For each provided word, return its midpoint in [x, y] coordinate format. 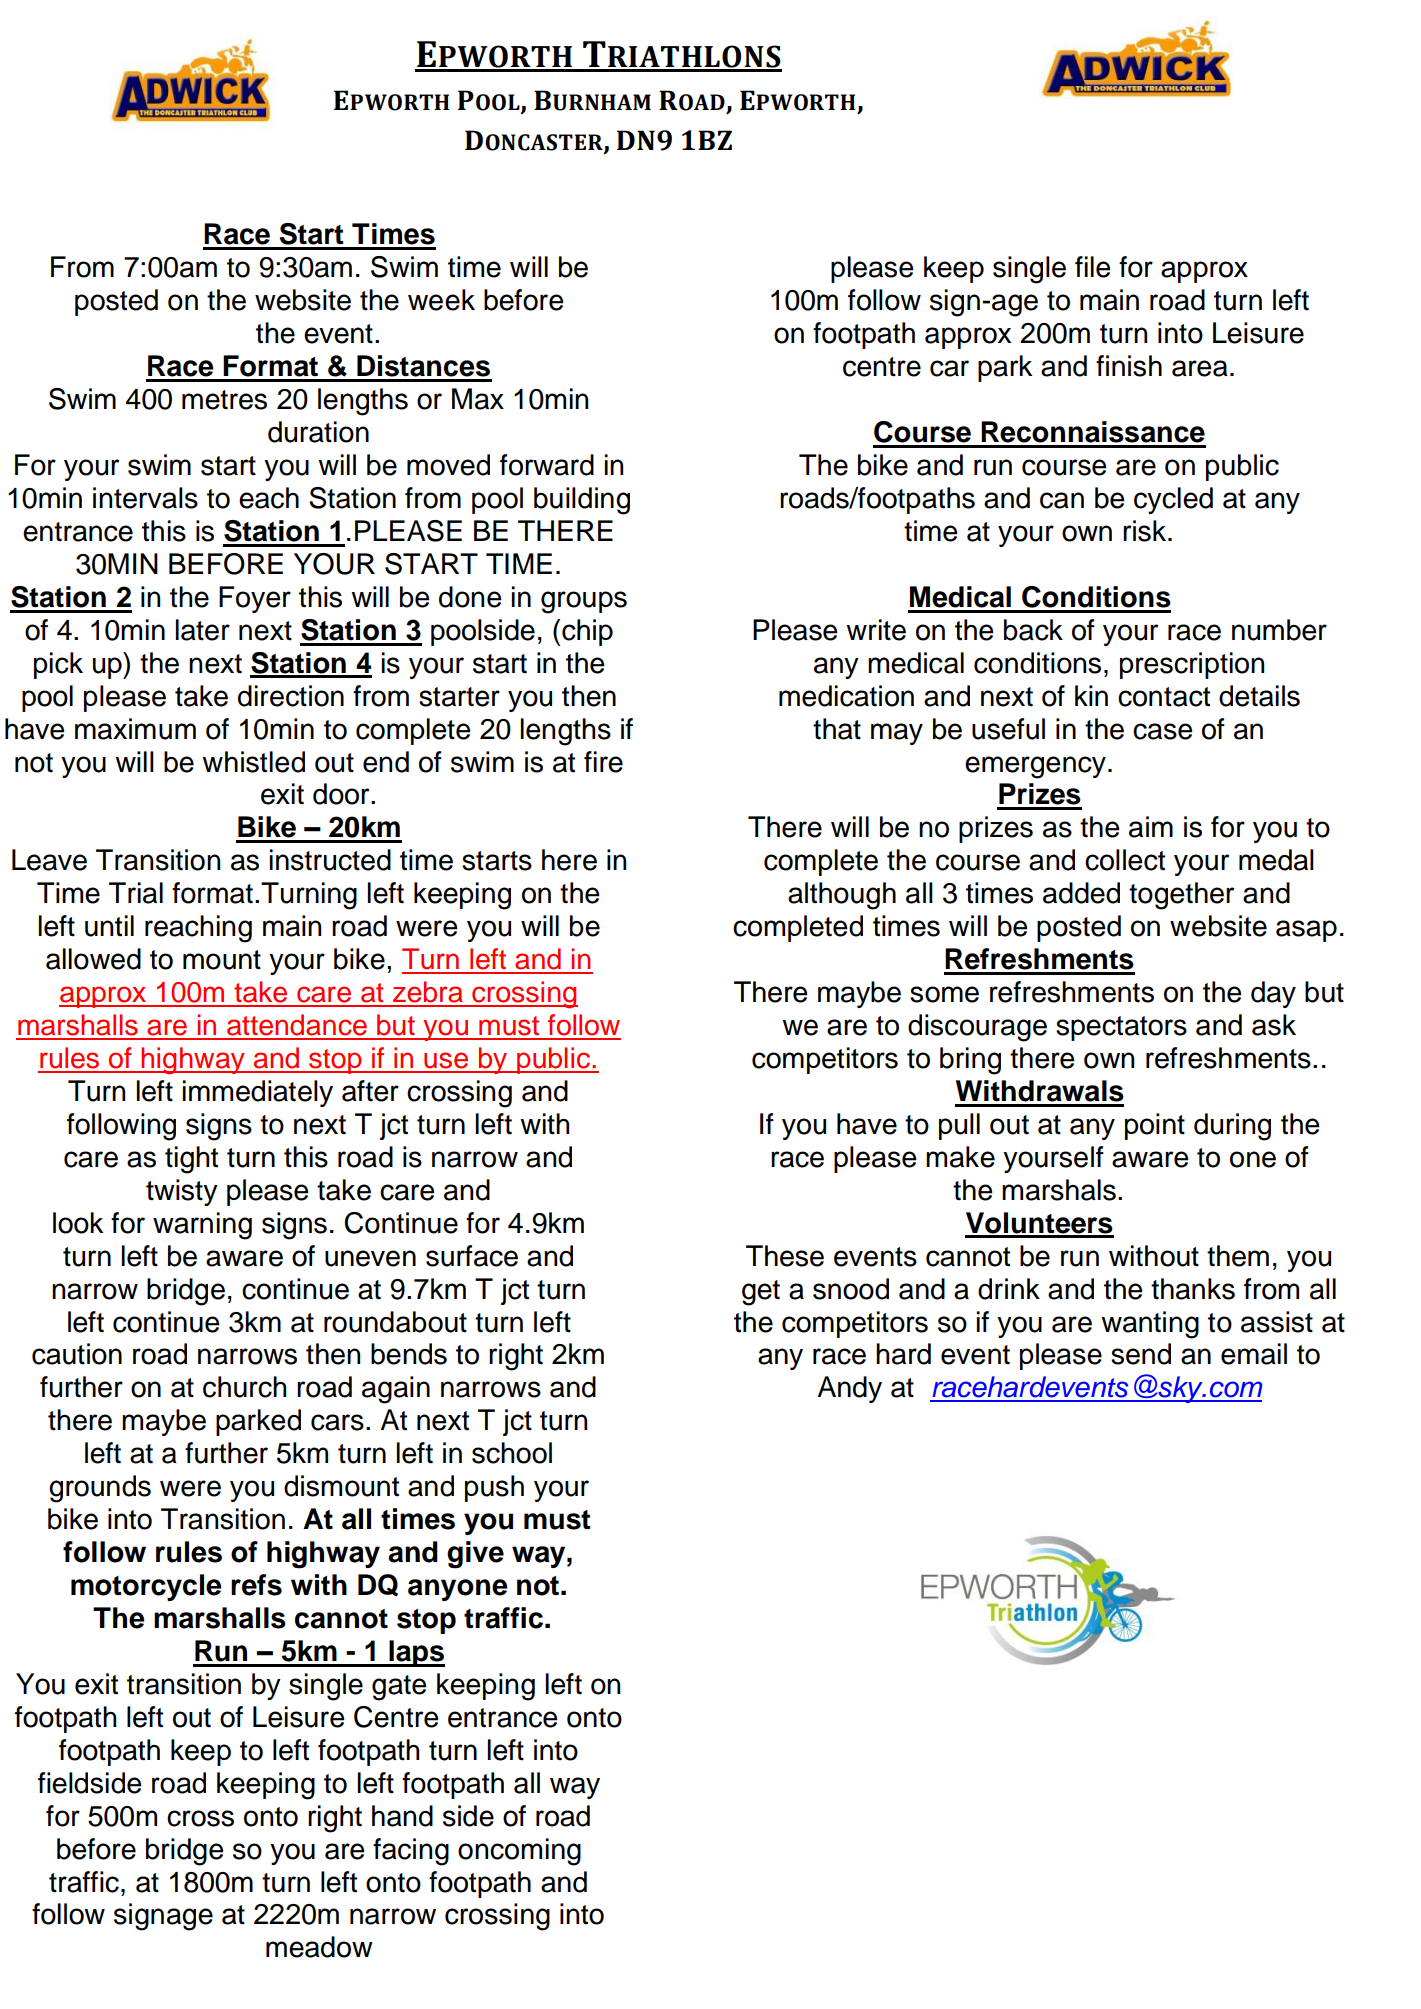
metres [224, 400]
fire [603, 762]
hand [402, 1816]
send [1141, 1354]
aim [1151, 827]
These [785, 1256]
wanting [1150, 1325]
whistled [253, 762]
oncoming [519, 1852]
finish [1129, 366]
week [441, 300]
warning [202, 1226]
